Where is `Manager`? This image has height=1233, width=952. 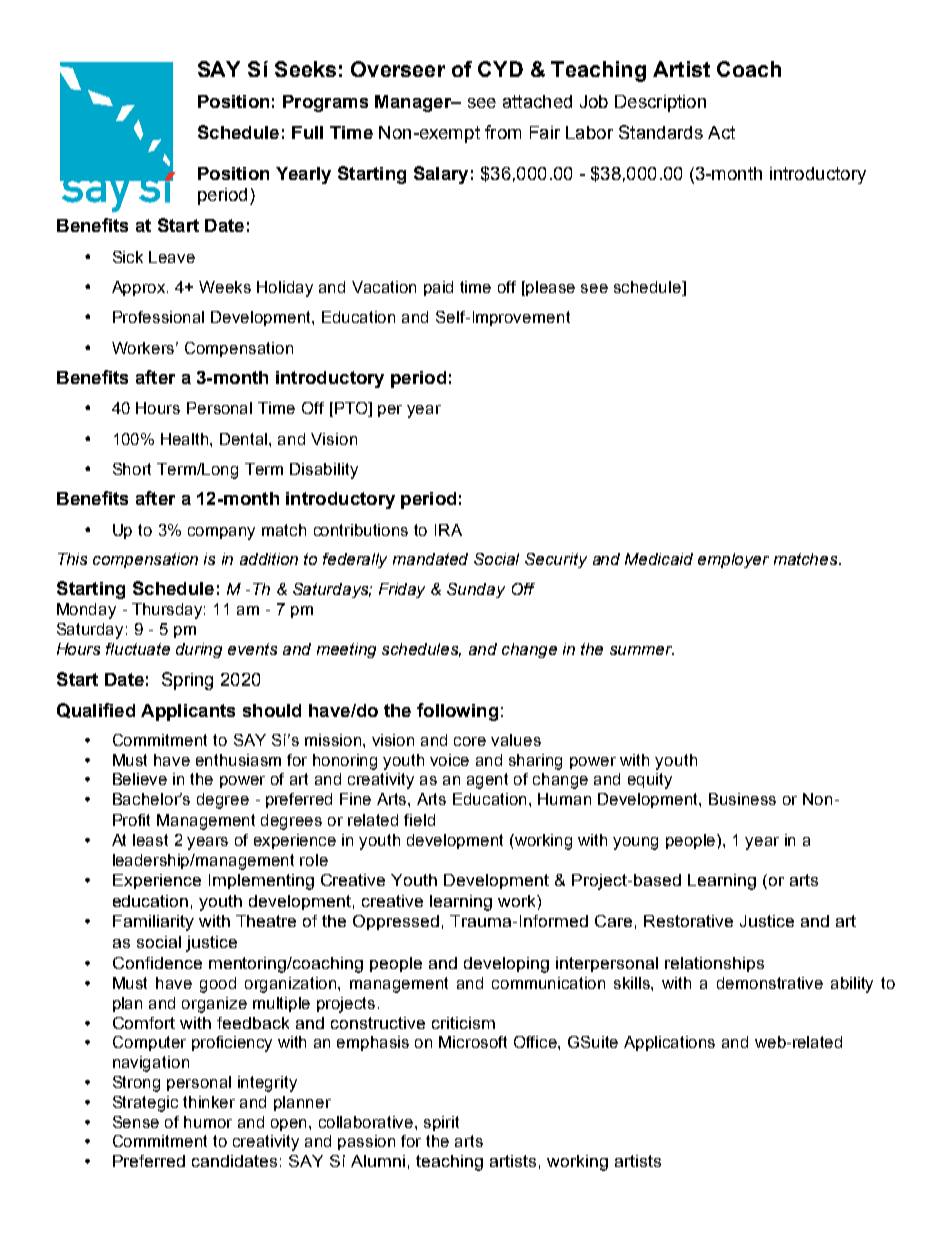
Manager is located at coordinates (414, 103).
